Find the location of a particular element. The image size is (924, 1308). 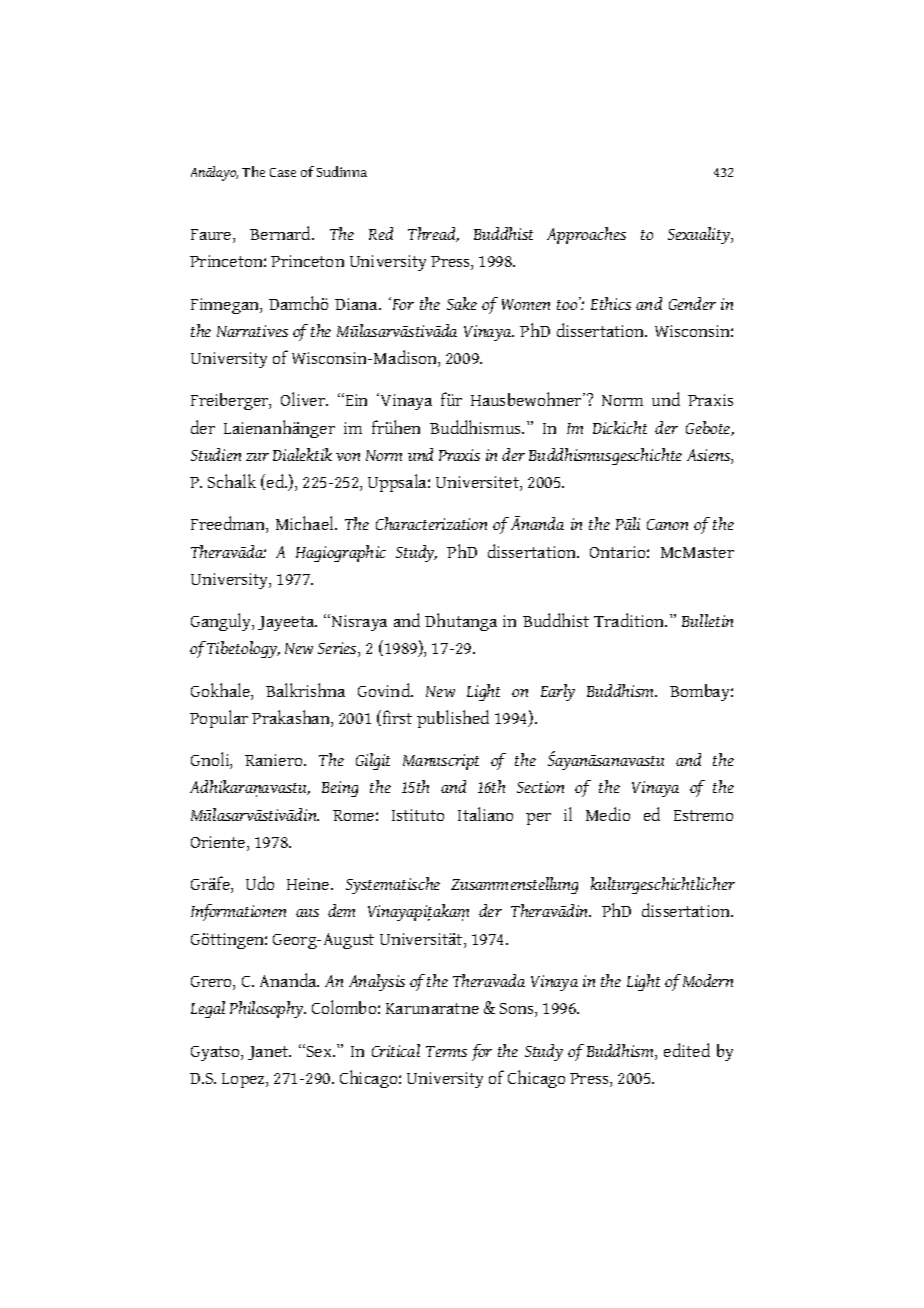

Red is located at coordinates (381, 233).
